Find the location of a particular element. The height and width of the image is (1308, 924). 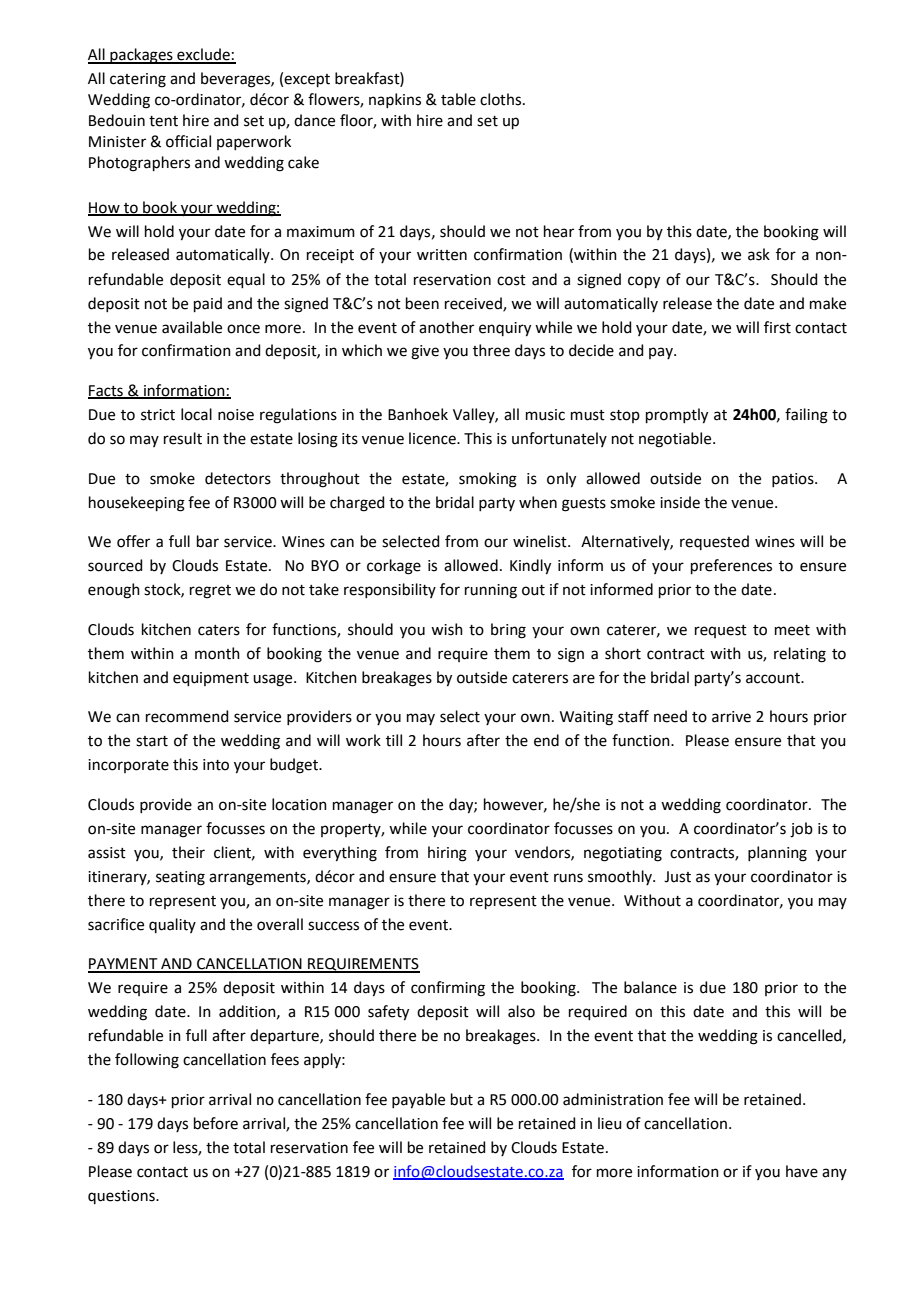

caters is located at coordinates (219, 630).
